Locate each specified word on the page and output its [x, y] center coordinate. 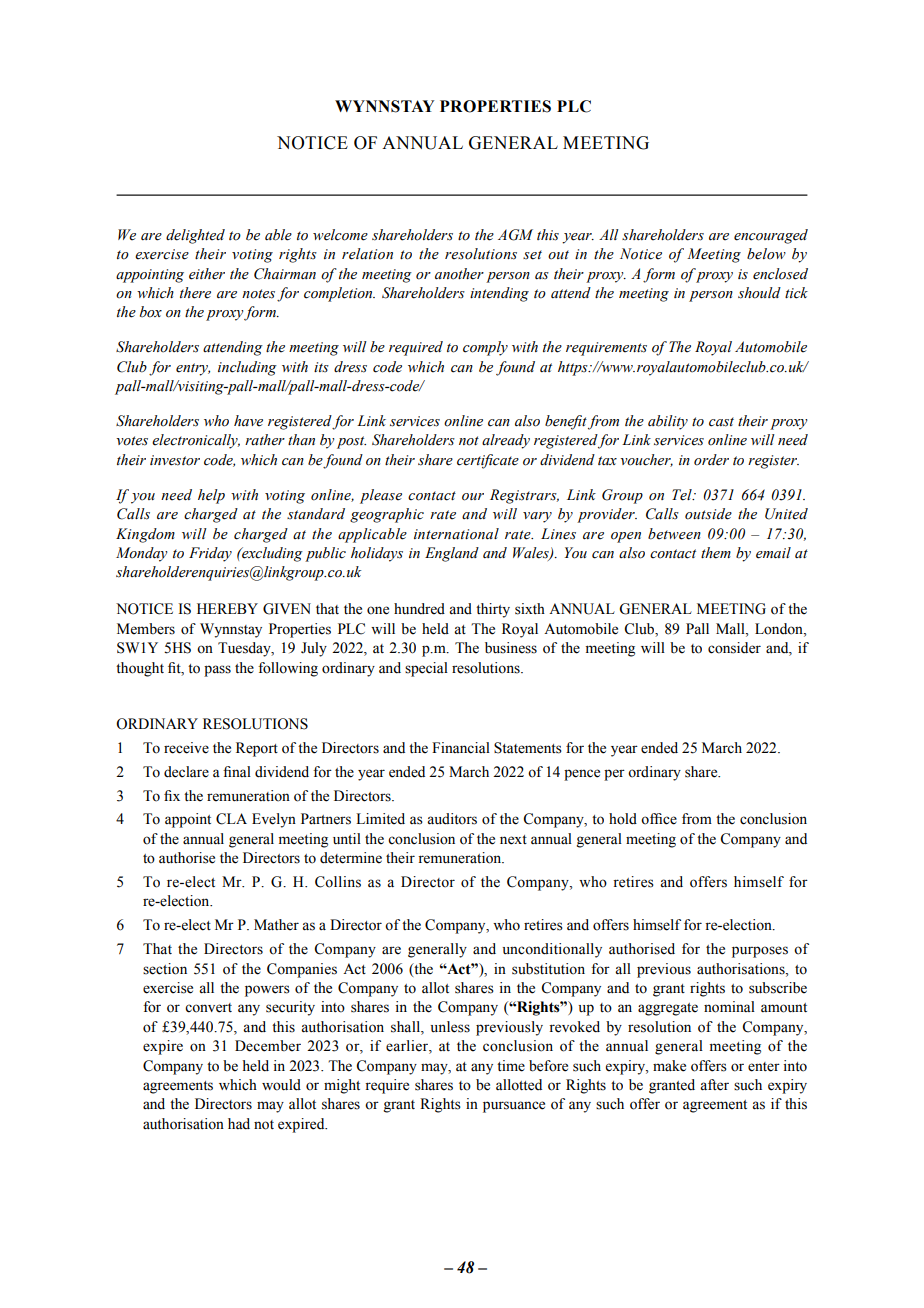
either [207, 274]
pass [217, 671]
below [766, 254]
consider [734, 648]
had [239, 1124]
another [459, 274]
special [426, 669]
